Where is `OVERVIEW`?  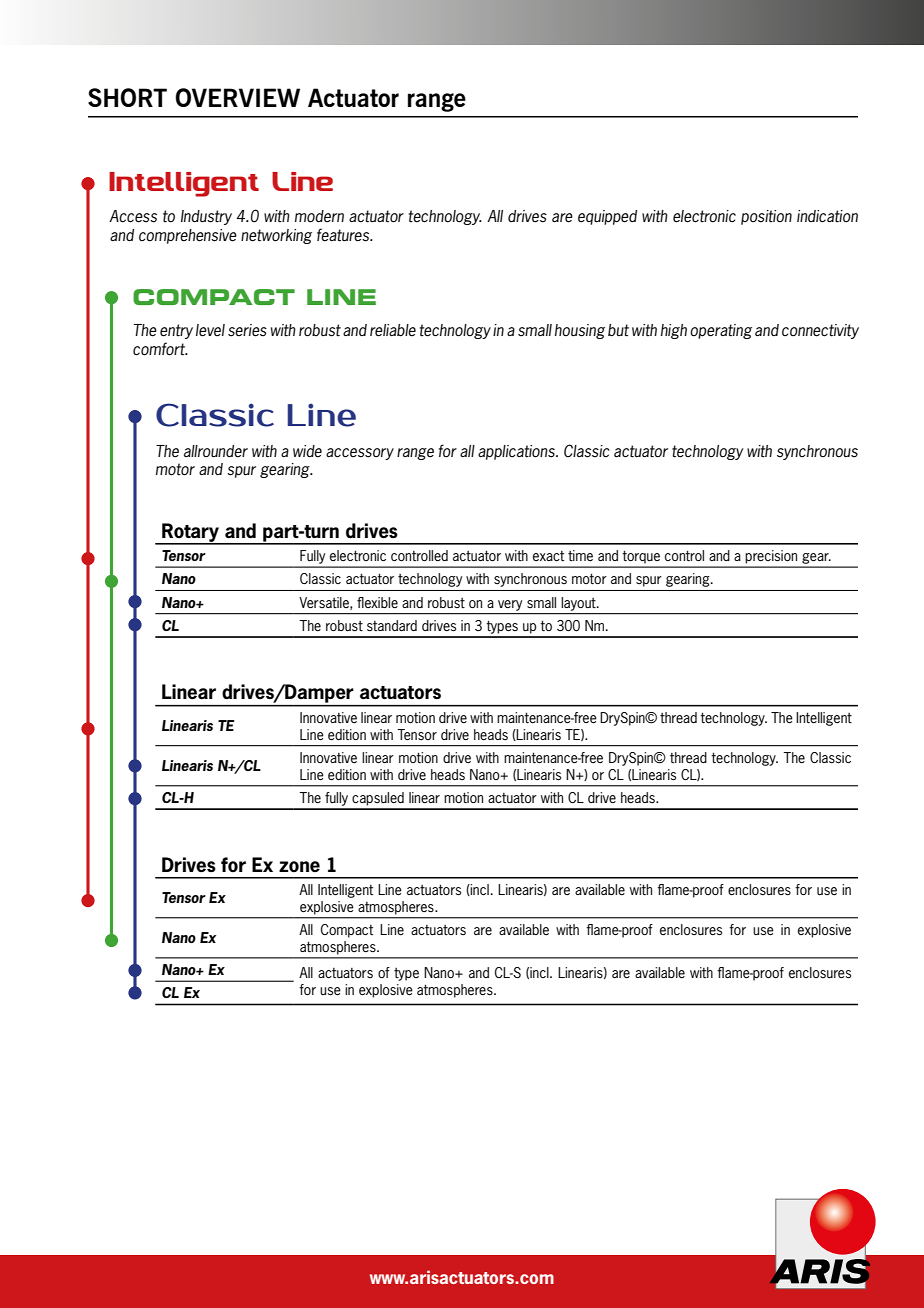 OVERVIEW is located at coordinates (237, 97).
